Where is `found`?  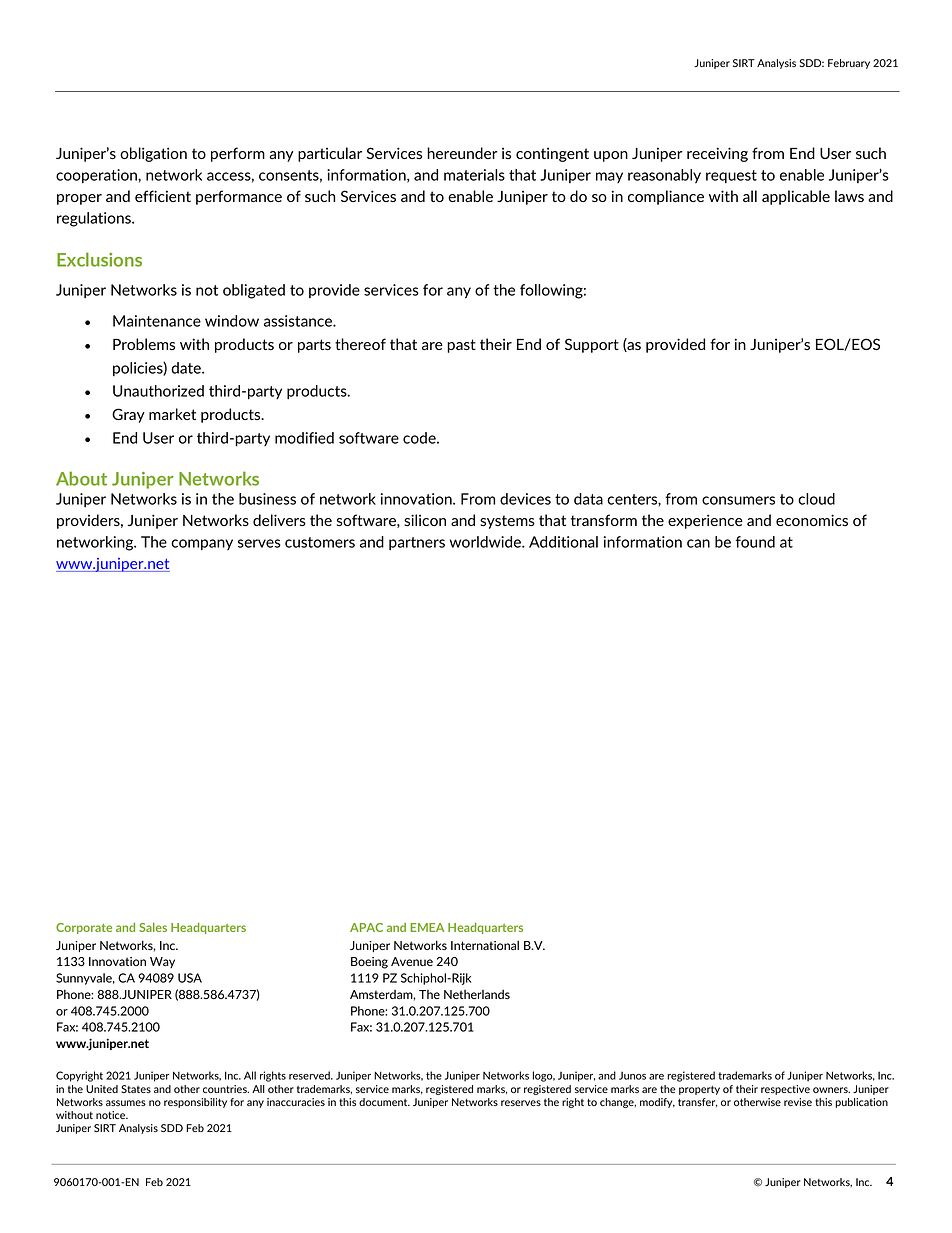 found is located at coordinates (755, 542).
